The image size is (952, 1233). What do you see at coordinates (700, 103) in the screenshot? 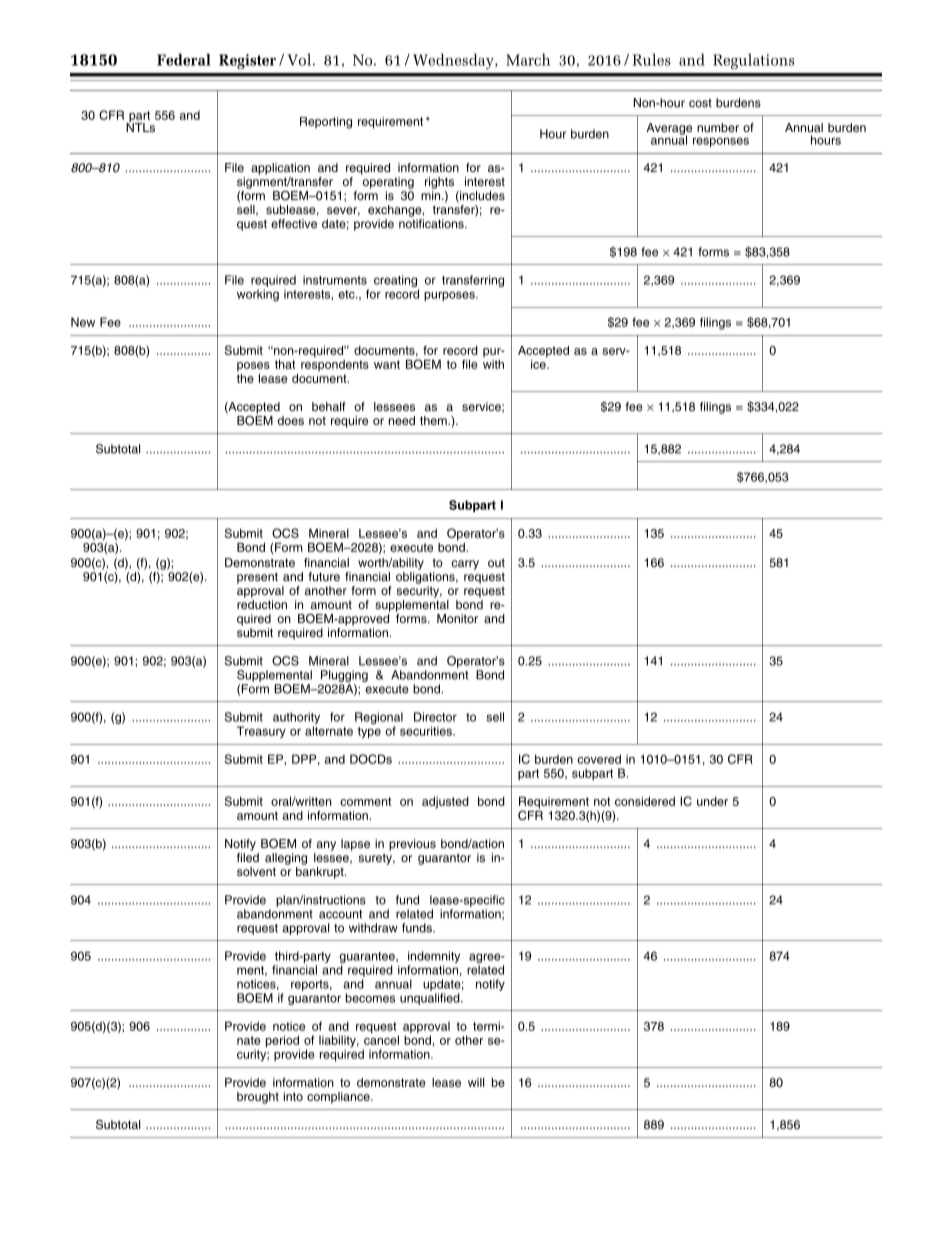
I see `cost` at bounding box center [700, 103].
